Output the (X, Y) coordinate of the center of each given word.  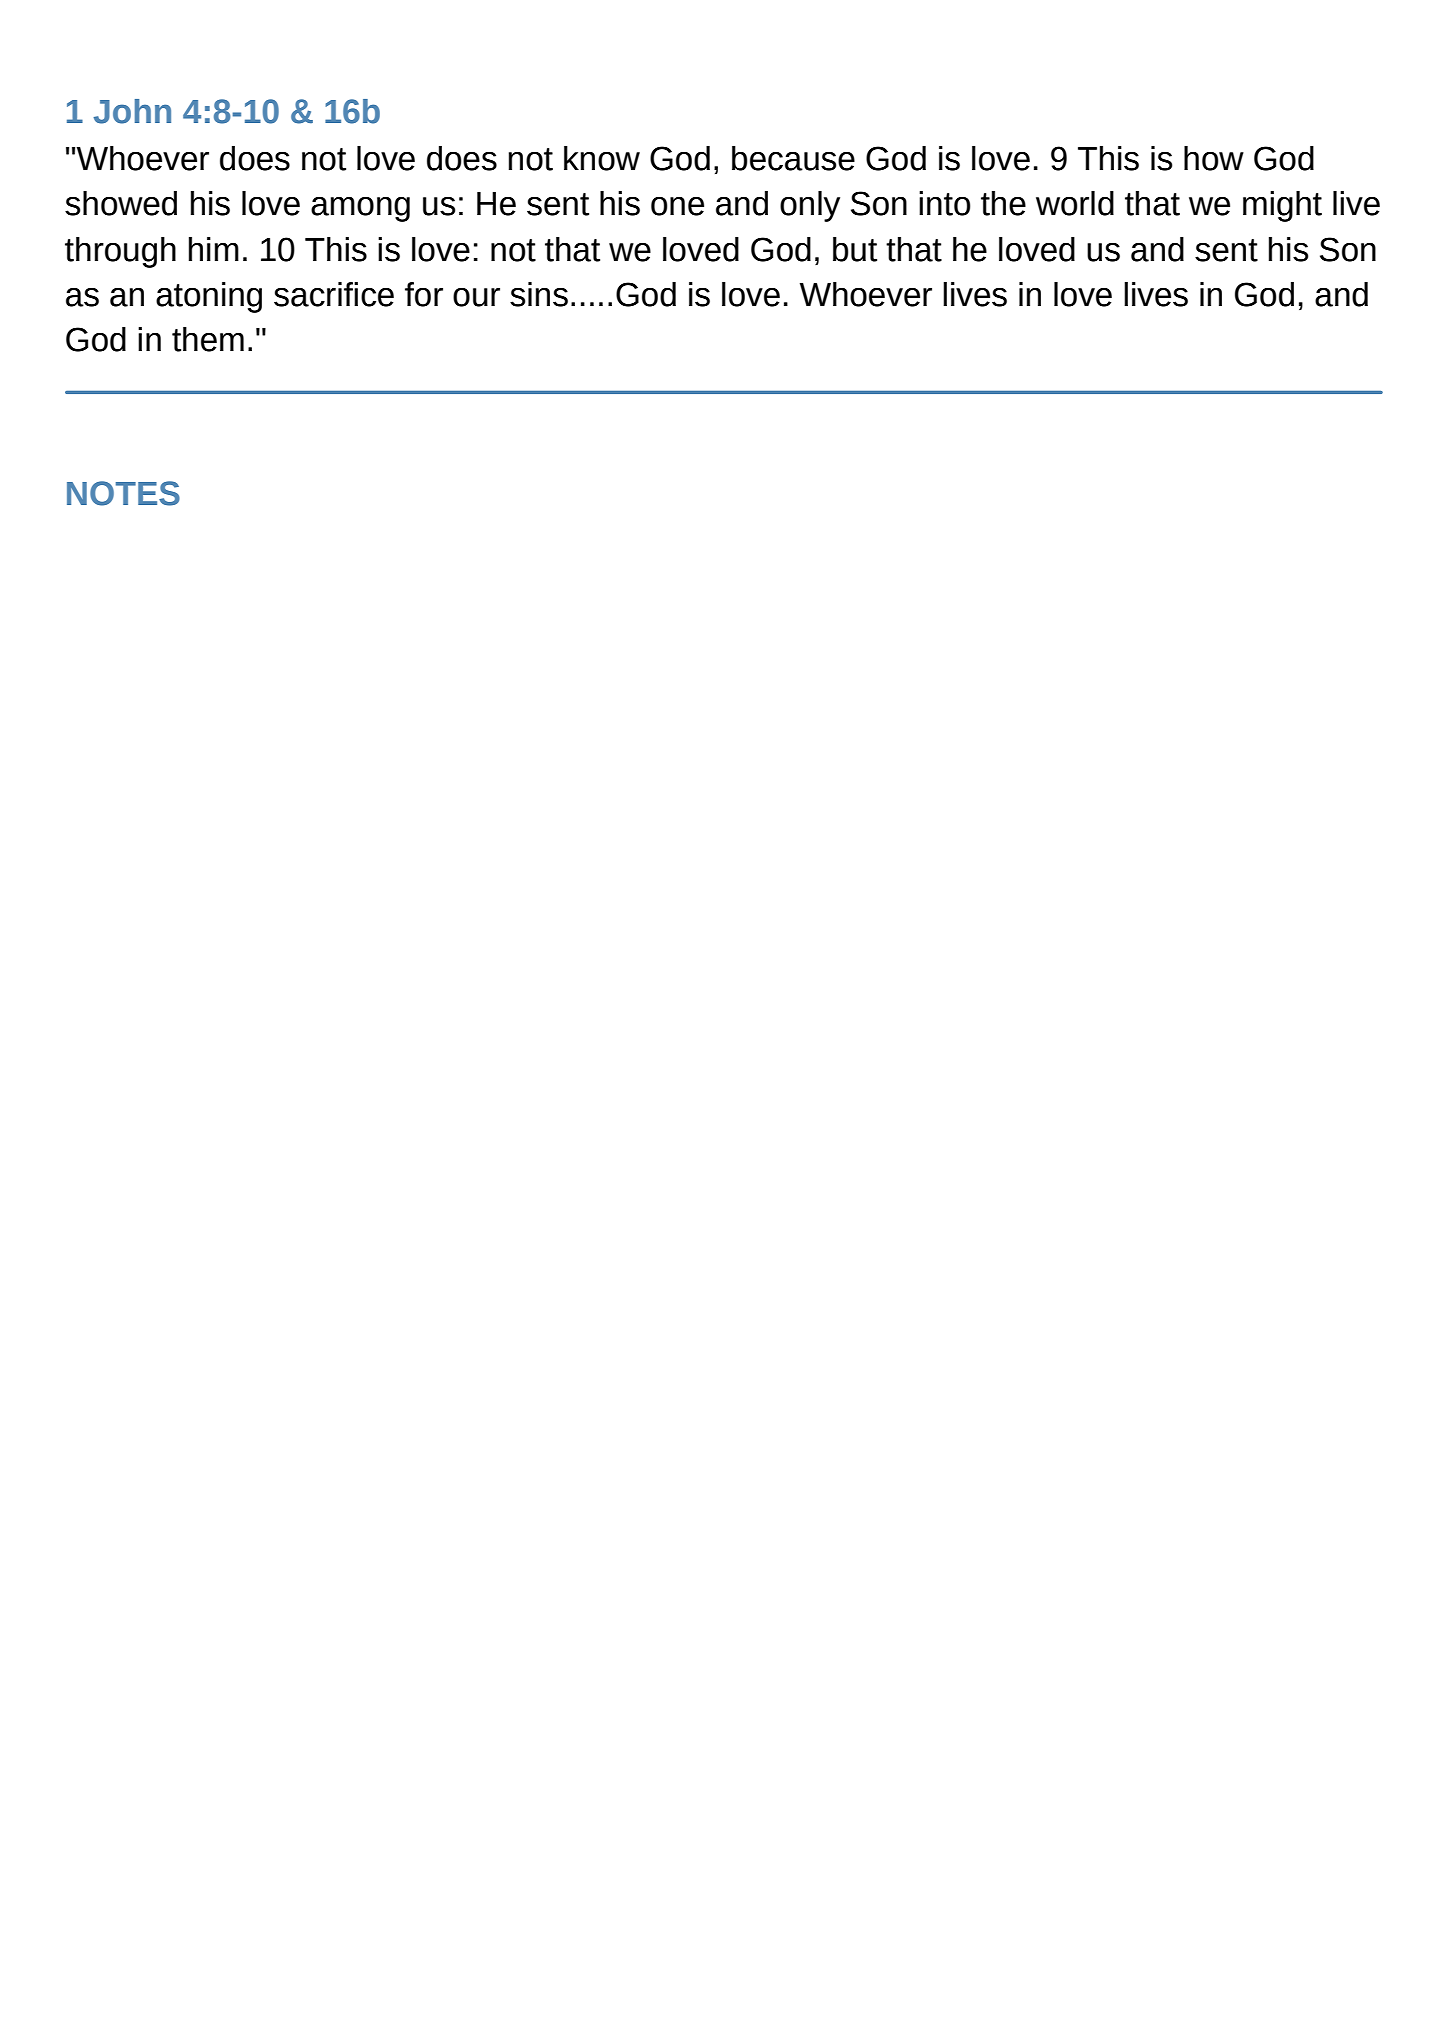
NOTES (123, 493)
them (208, 339)
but (855, 249)
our (476, 297)
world (1075, 203)
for (424, 294)
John (132, 111)
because (793, 158)
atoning (209, 297)
